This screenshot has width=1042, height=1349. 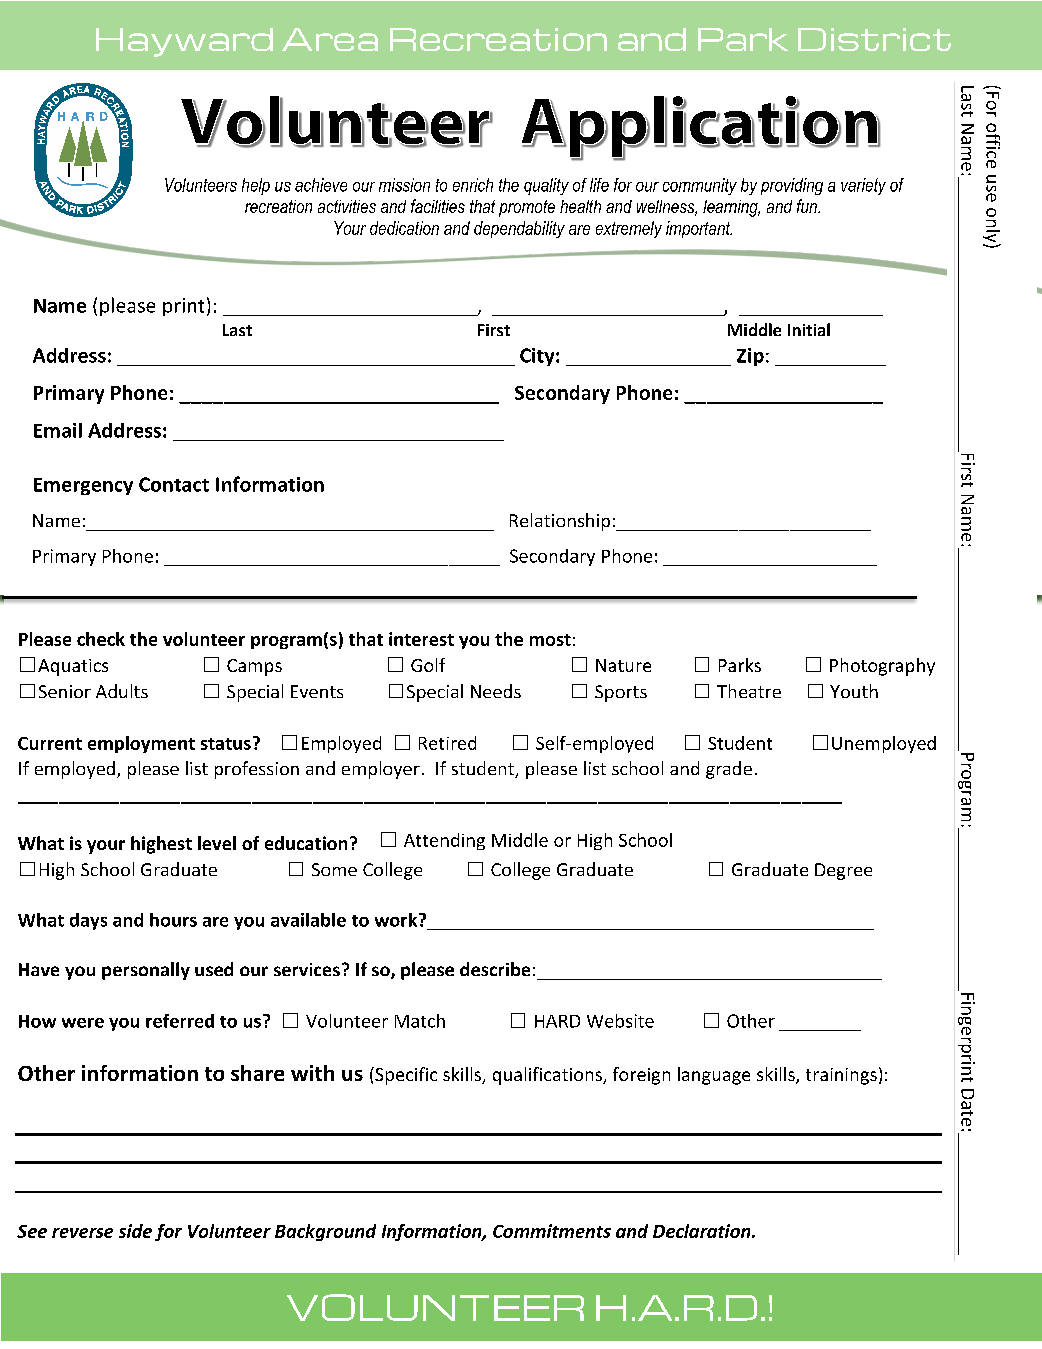 I want to click on Theatre, so click(x=749, y=691).
